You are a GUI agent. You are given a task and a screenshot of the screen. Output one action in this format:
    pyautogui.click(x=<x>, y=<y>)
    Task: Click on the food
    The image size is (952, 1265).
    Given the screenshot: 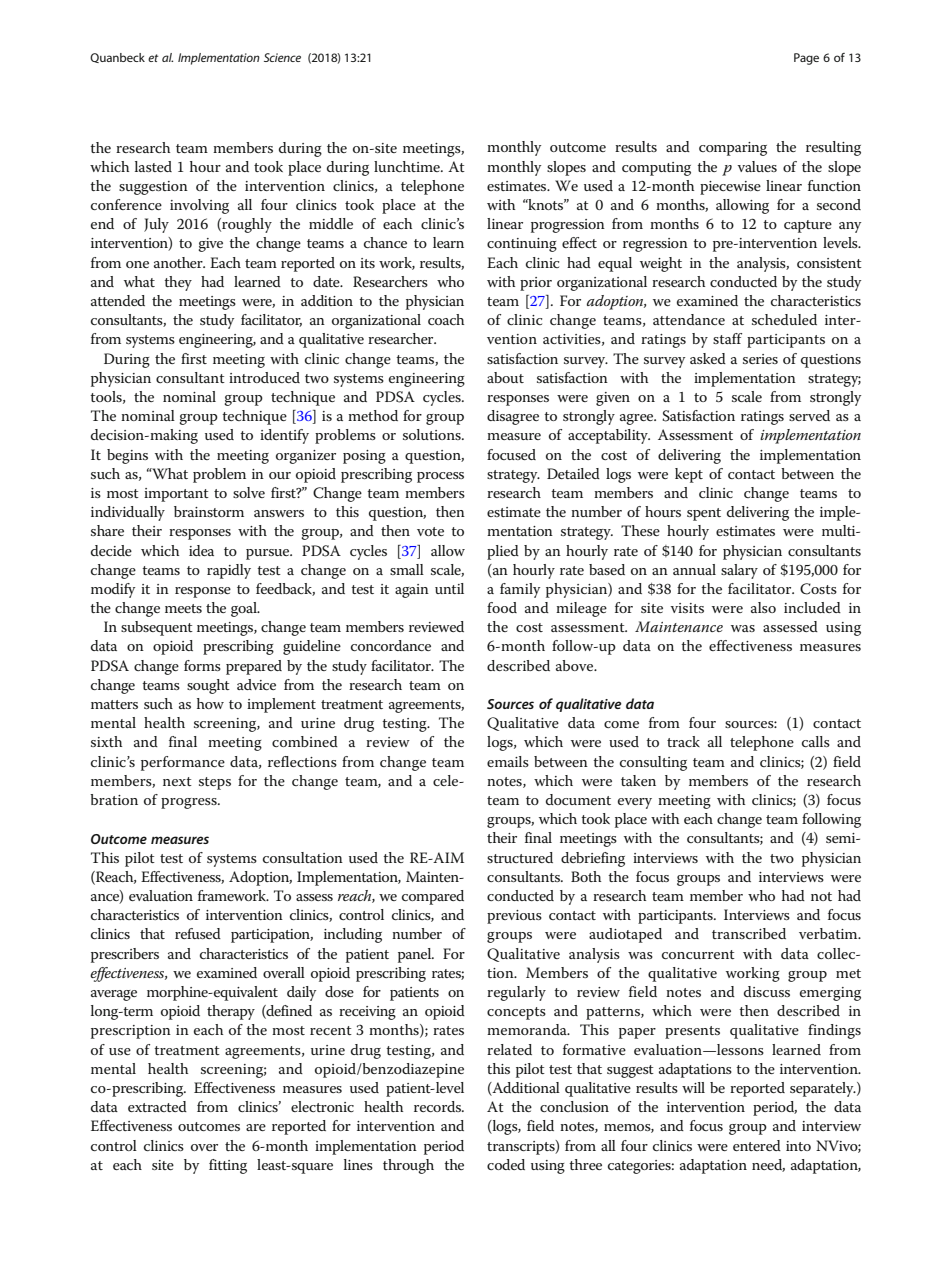 What is the action you would take?
    pyautogui.click(x=502, y=607)
